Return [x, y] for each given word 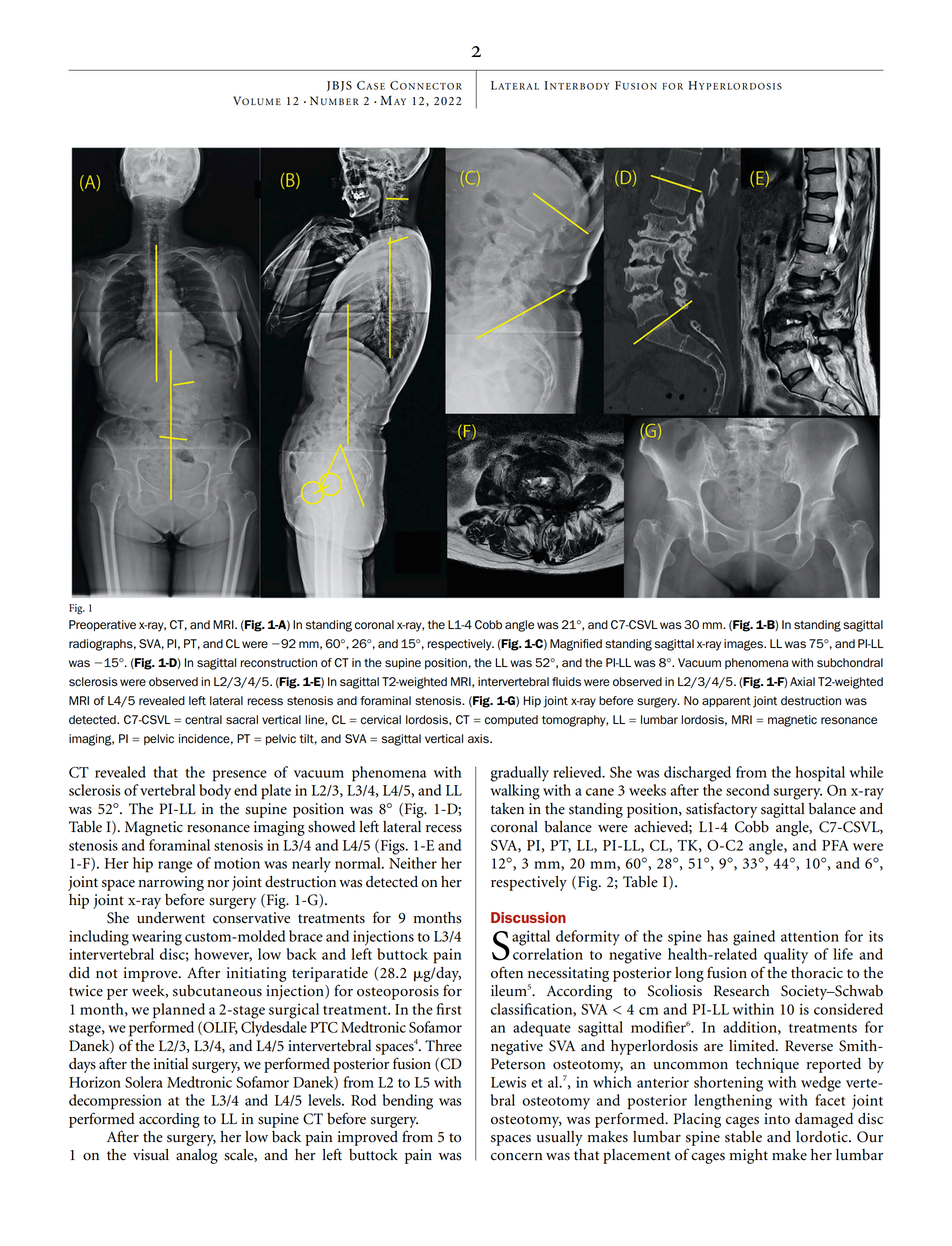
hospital [820, 774]
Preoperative [102, 625]
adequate [542, 1029]
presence [240, 776]
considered [848, 1009]
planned [179, 1011]
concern [516, 1157]
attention [810, 936]
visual [151, 1155]
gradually [520, 774]
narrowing [171, 883]
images [744, 645]
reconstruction [278, 663]
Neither [413, 863]
